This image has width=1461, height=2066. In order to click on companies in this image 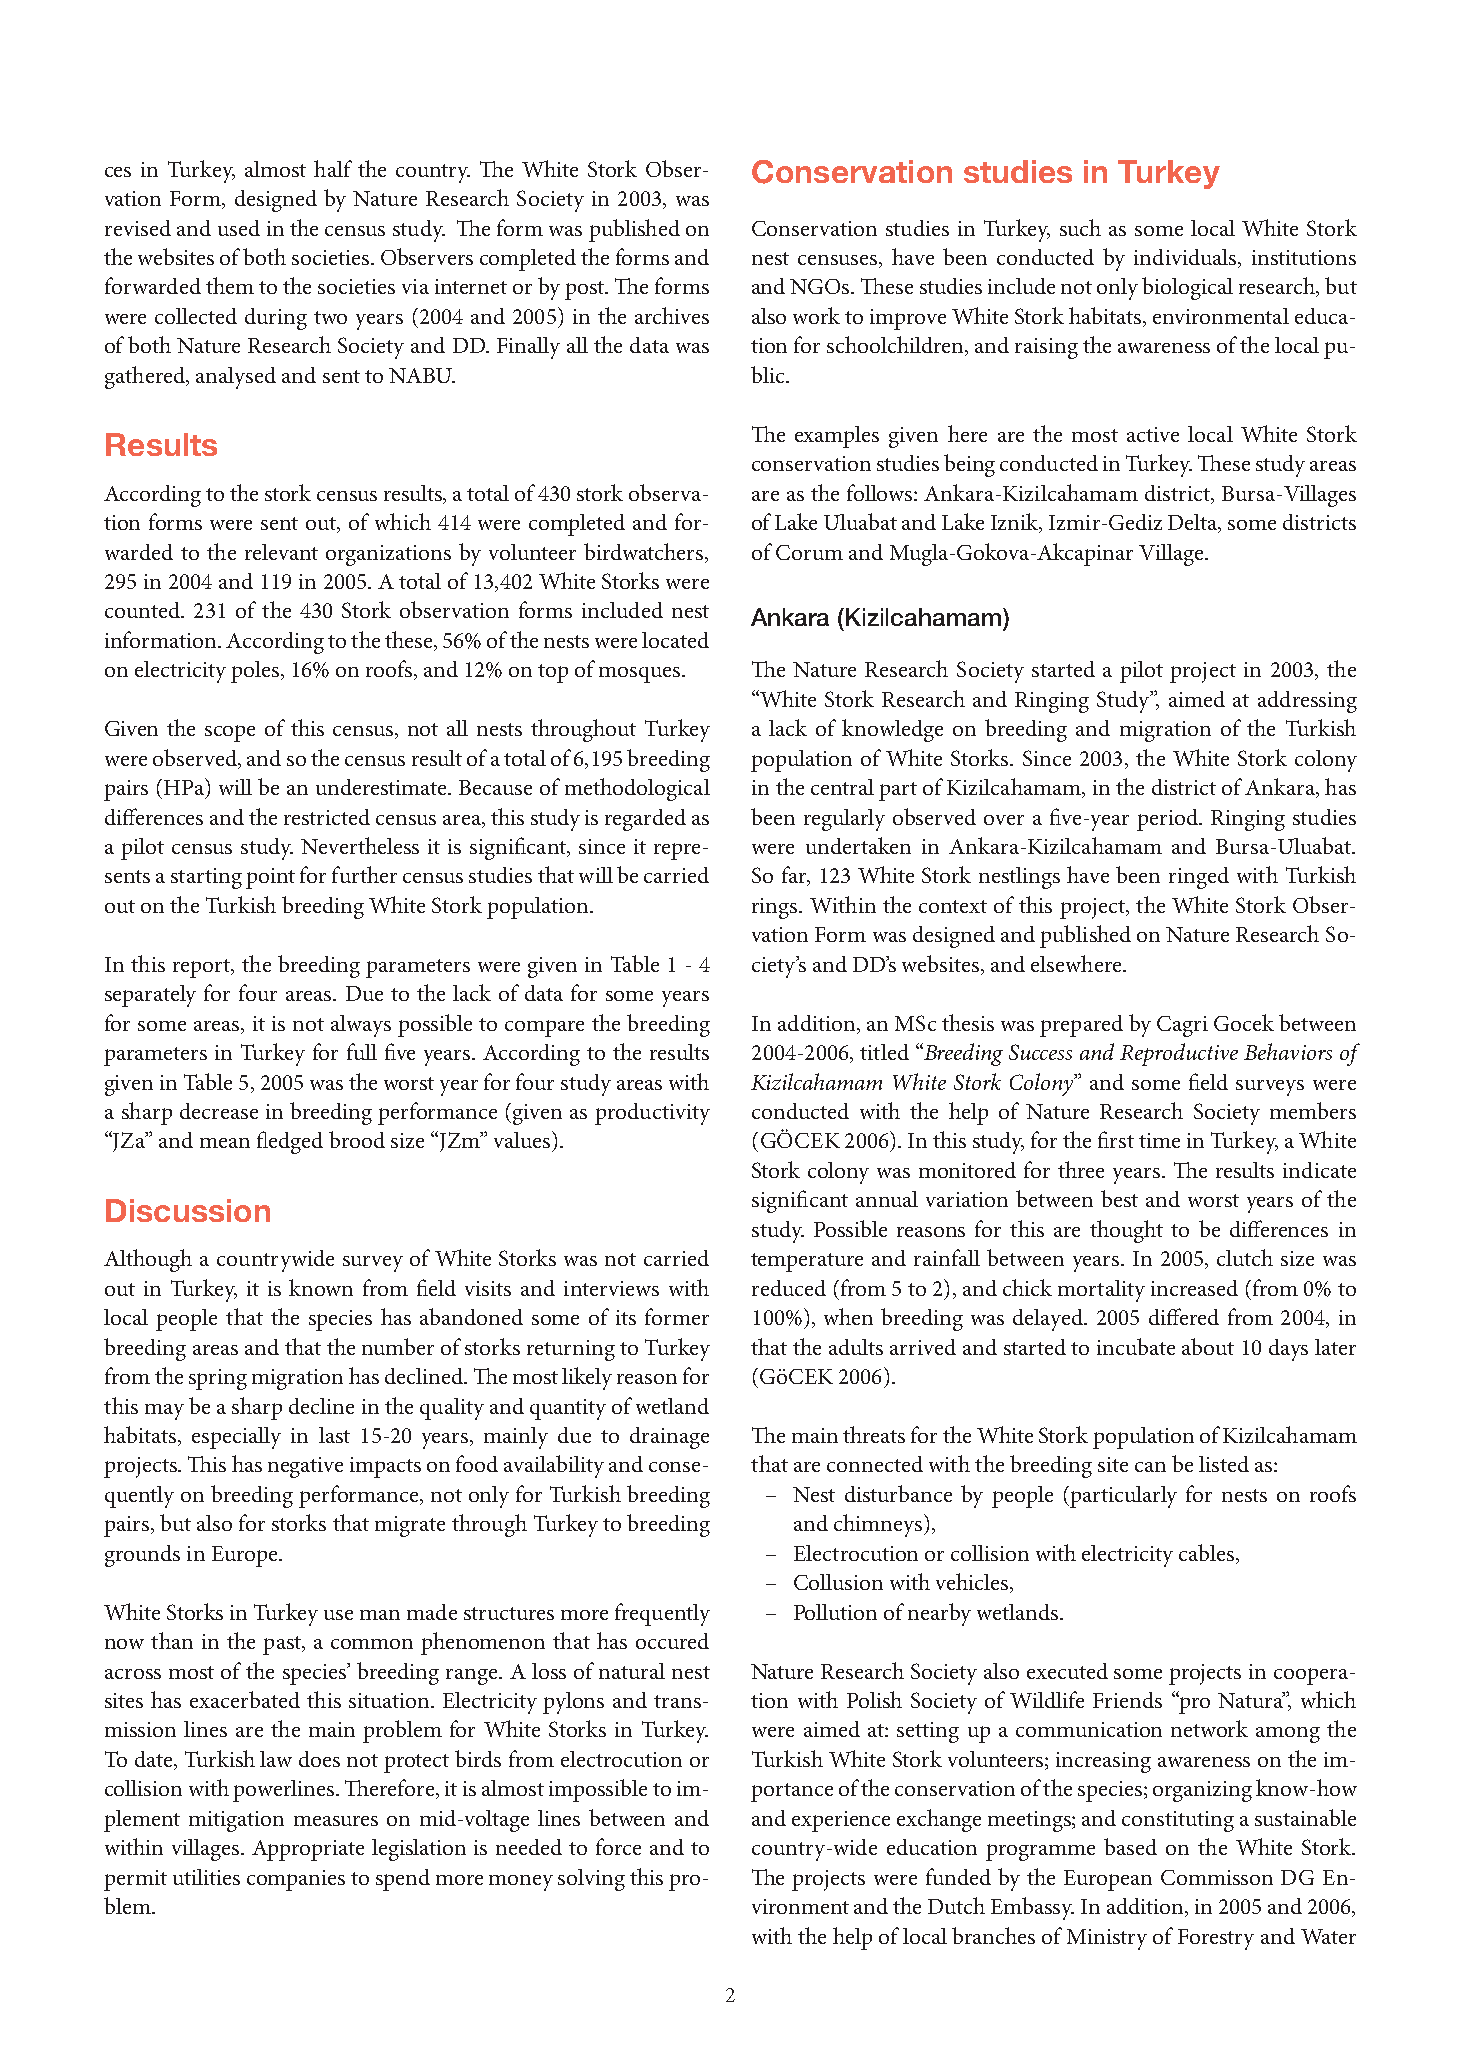, I will do `click(296, 1880)`.
